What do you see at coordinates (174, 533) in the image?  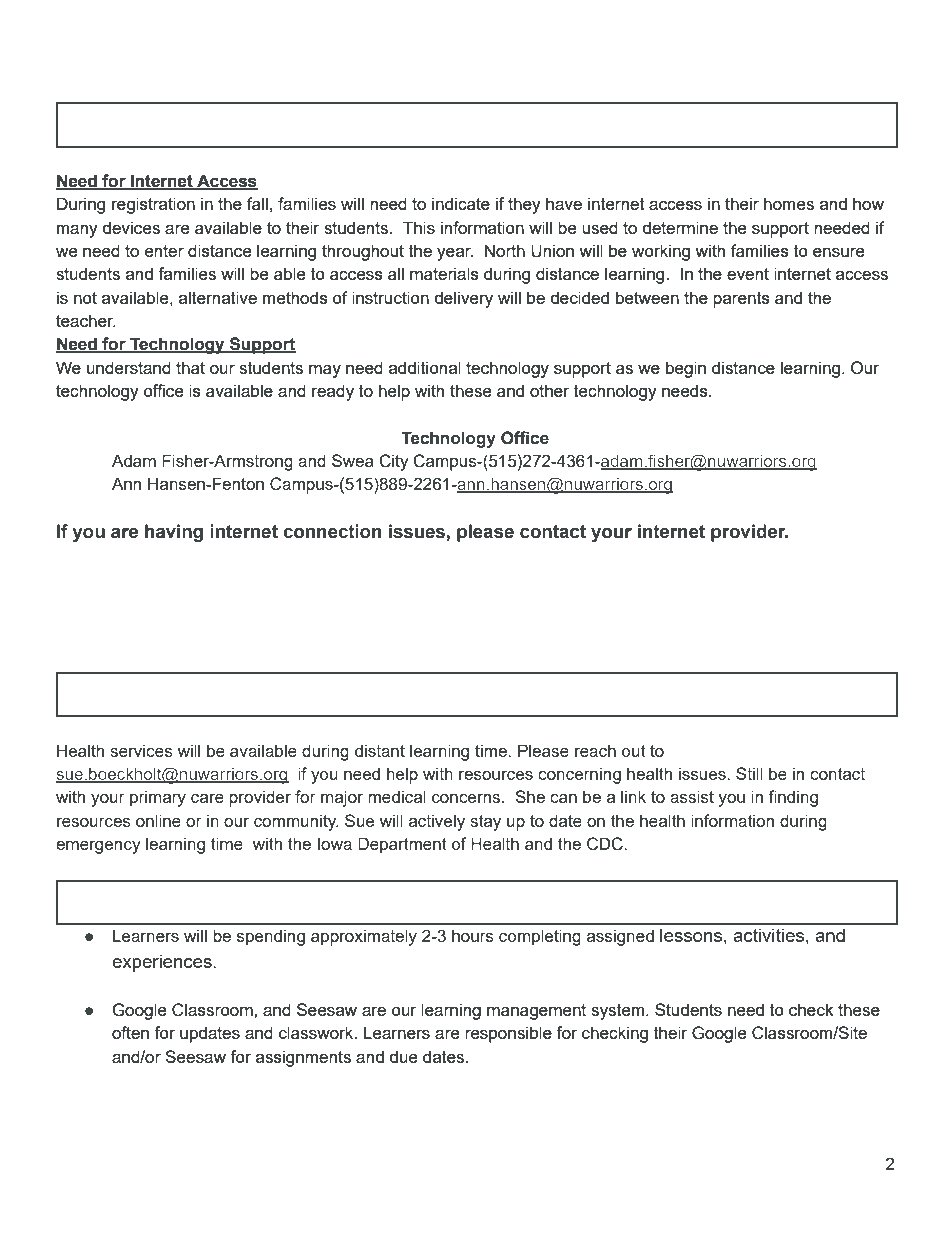 I see `having` at bounding box center [174, 533].
